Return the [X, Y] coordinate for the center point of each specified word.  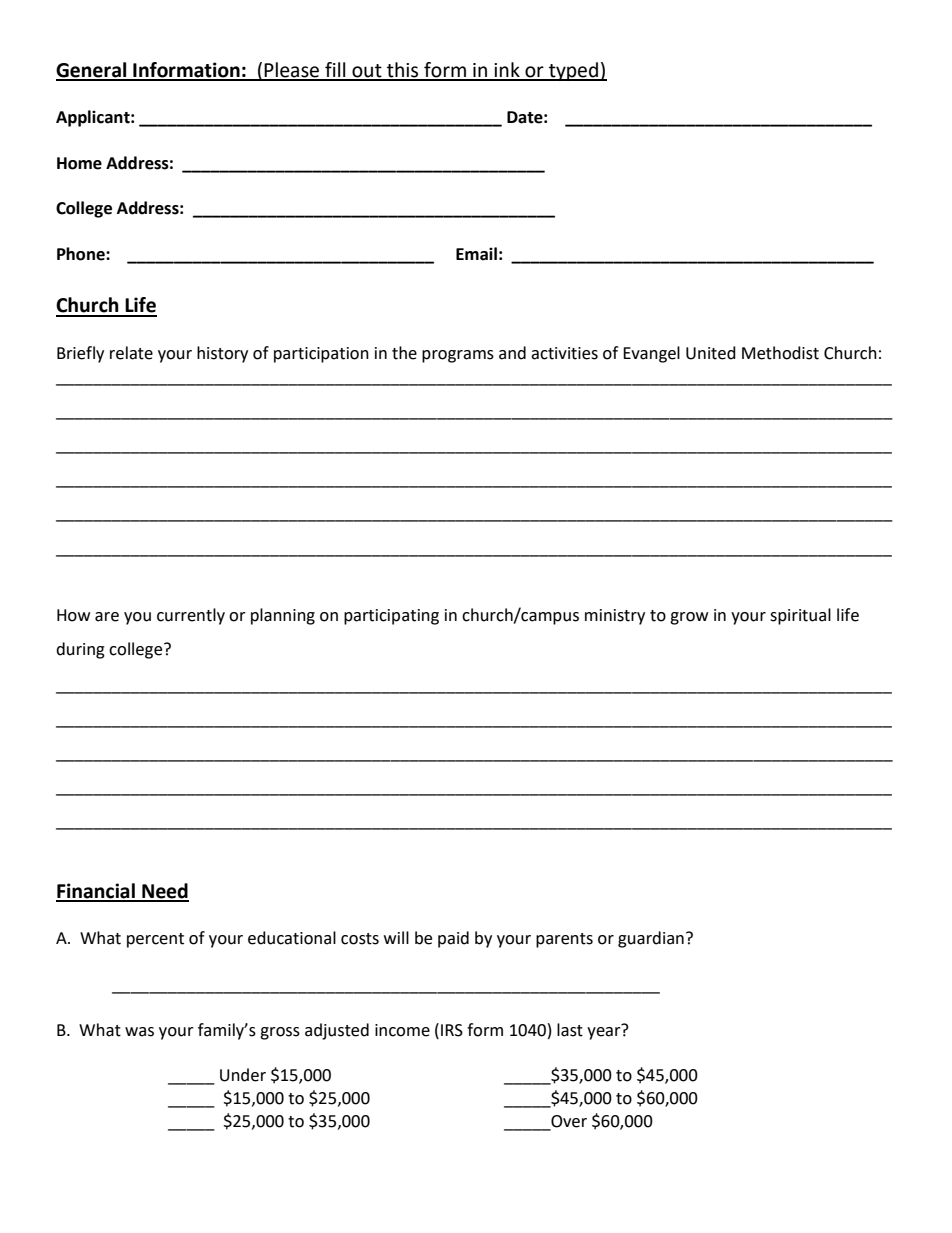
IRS [452, 1030]
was [139, 1032]
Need [164, 892]
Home [79, 163]
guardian [651, 939]
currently [191, 616]
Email [476, 254]
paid [453, 939]
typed [574, 71]
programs [458, 356]
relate [131, 353]
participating [391, 617]
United [711, 353]
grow [689, 618]
